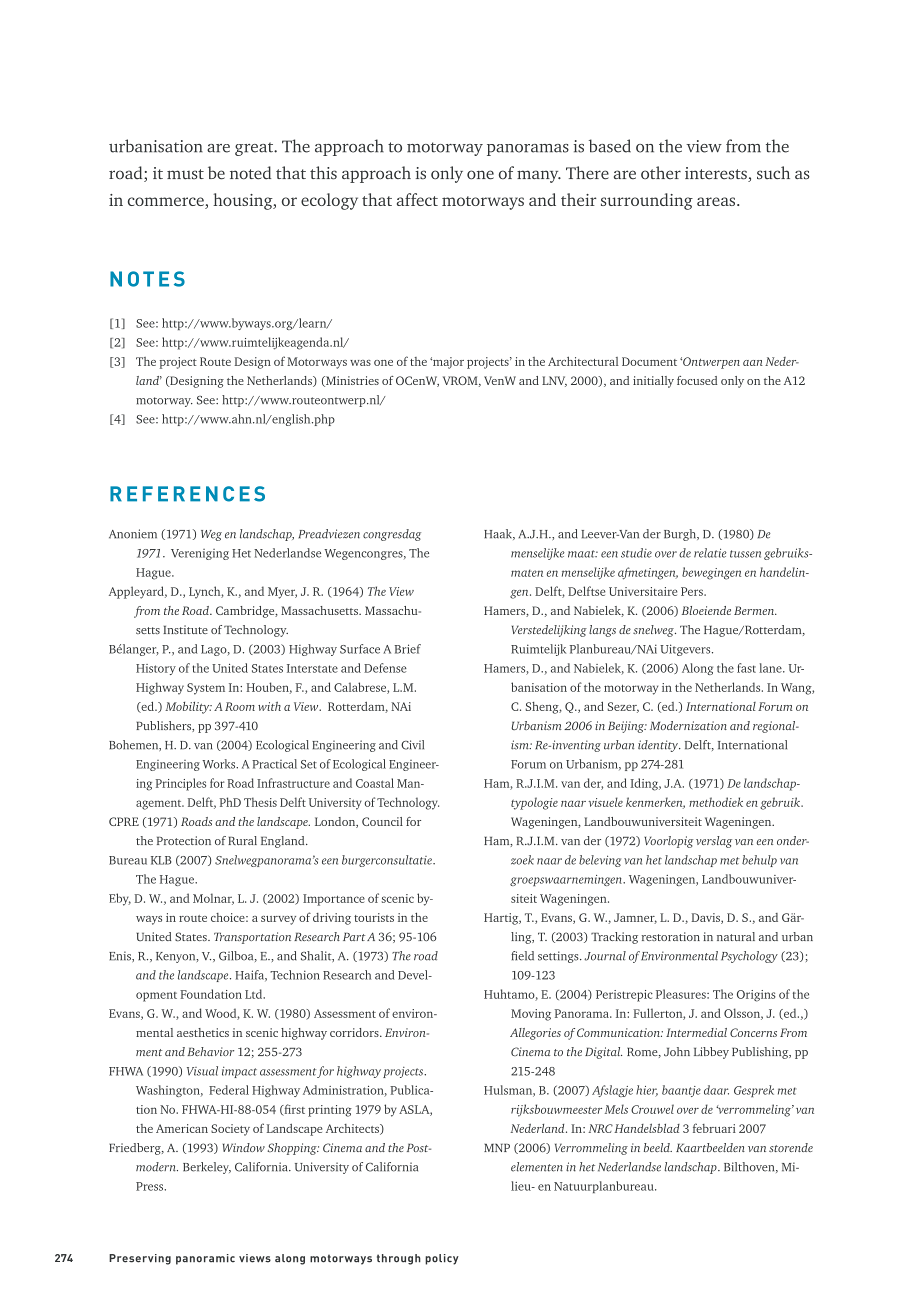  What do you see at coordinates (697, 380) in the screenshot?
I see `focused` at bounding box center [697, 380].
